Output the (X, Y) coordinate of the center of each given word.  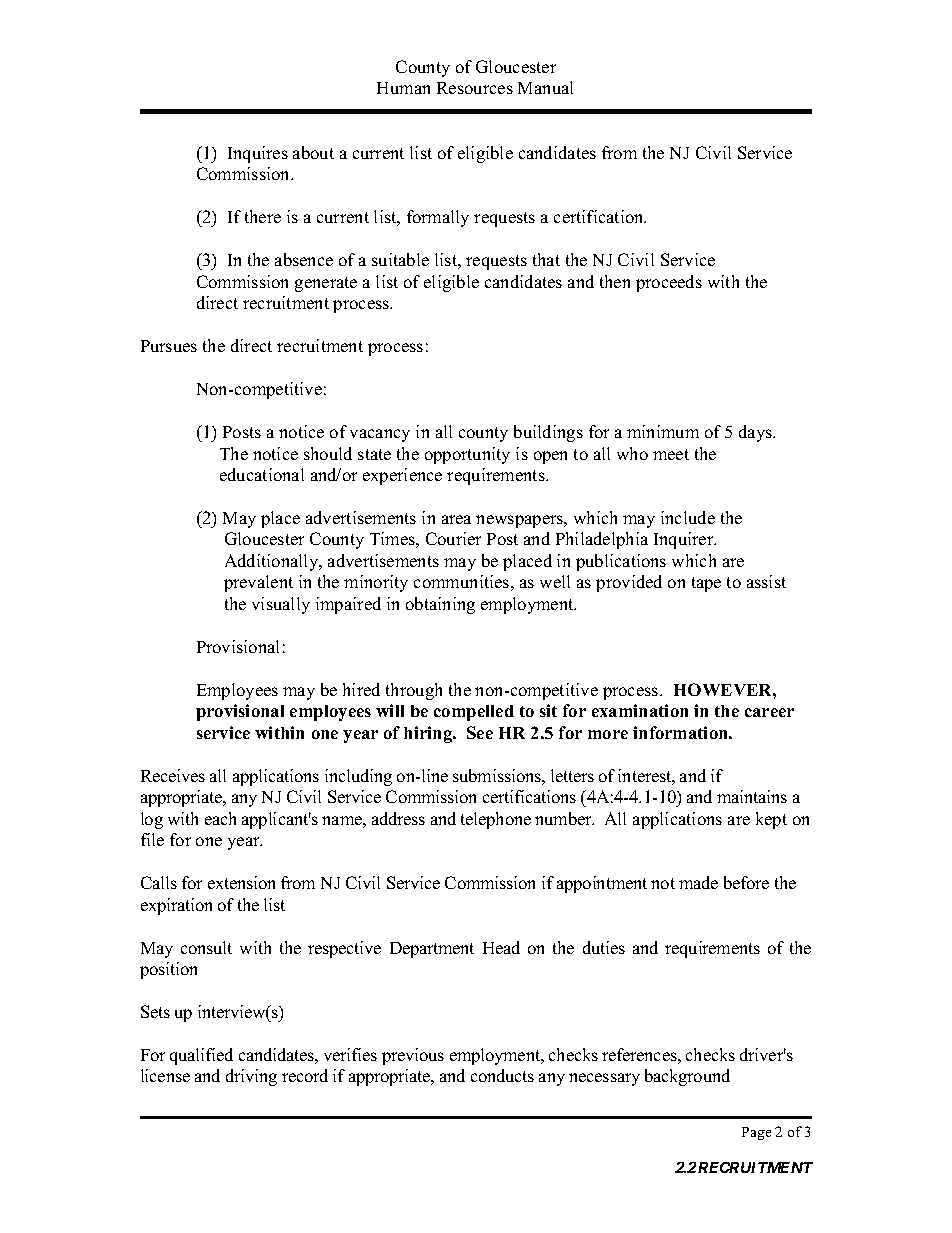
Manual (545, 87)
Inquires (258, 154)
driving (251, 1077)
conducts (502, 1075)
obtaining (440, 605)
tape (706, 584)
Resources (475, 88)
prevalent (258, 583)
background (687, 1077)
